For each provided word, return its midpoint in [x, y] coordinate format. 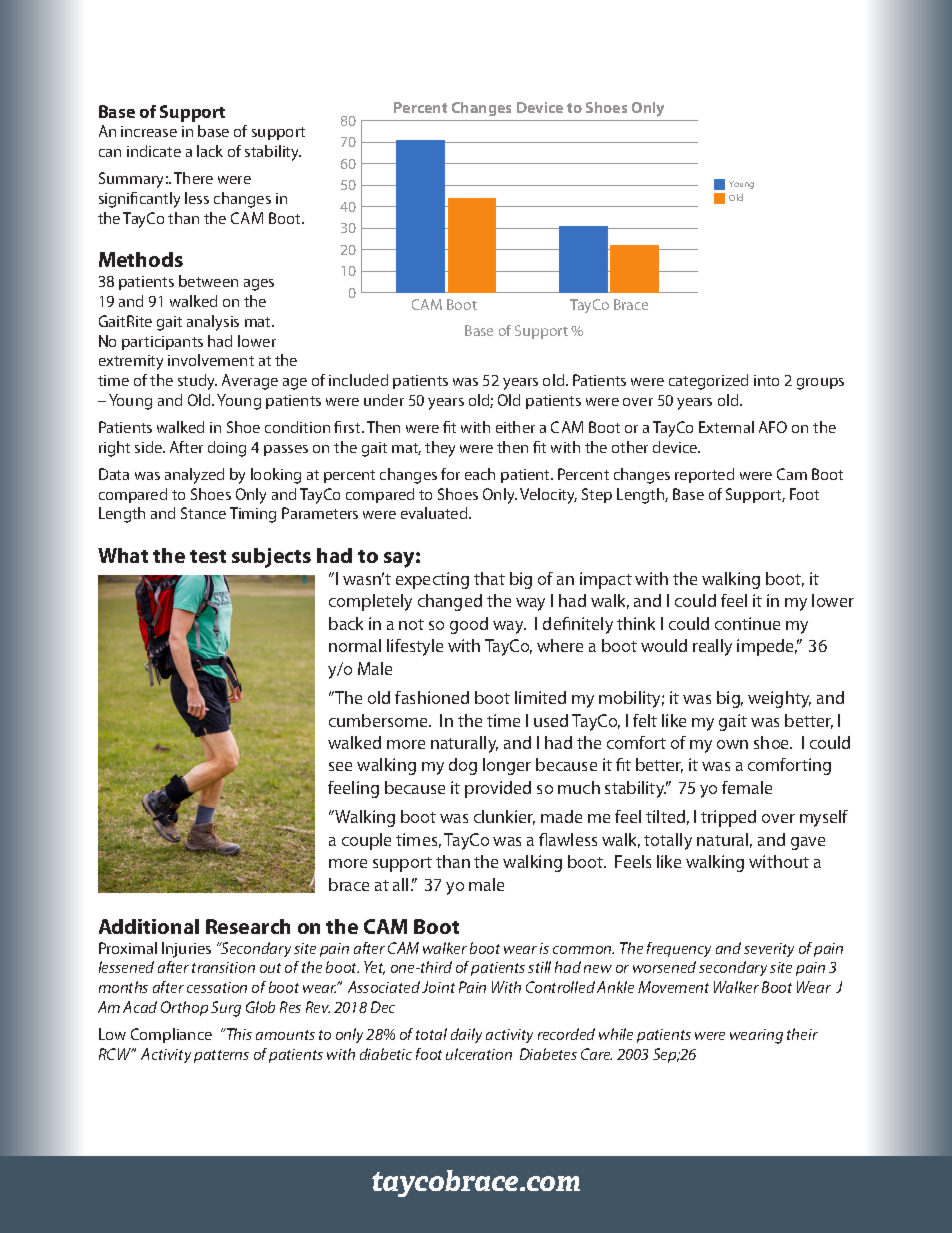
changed [450, 602]
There [193, 178]
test [208, 556]
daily [466, 1035]
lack [210, 151]
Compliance [171, 1035]
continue [747, 623]
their [802, 1034]
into [766, 380]
